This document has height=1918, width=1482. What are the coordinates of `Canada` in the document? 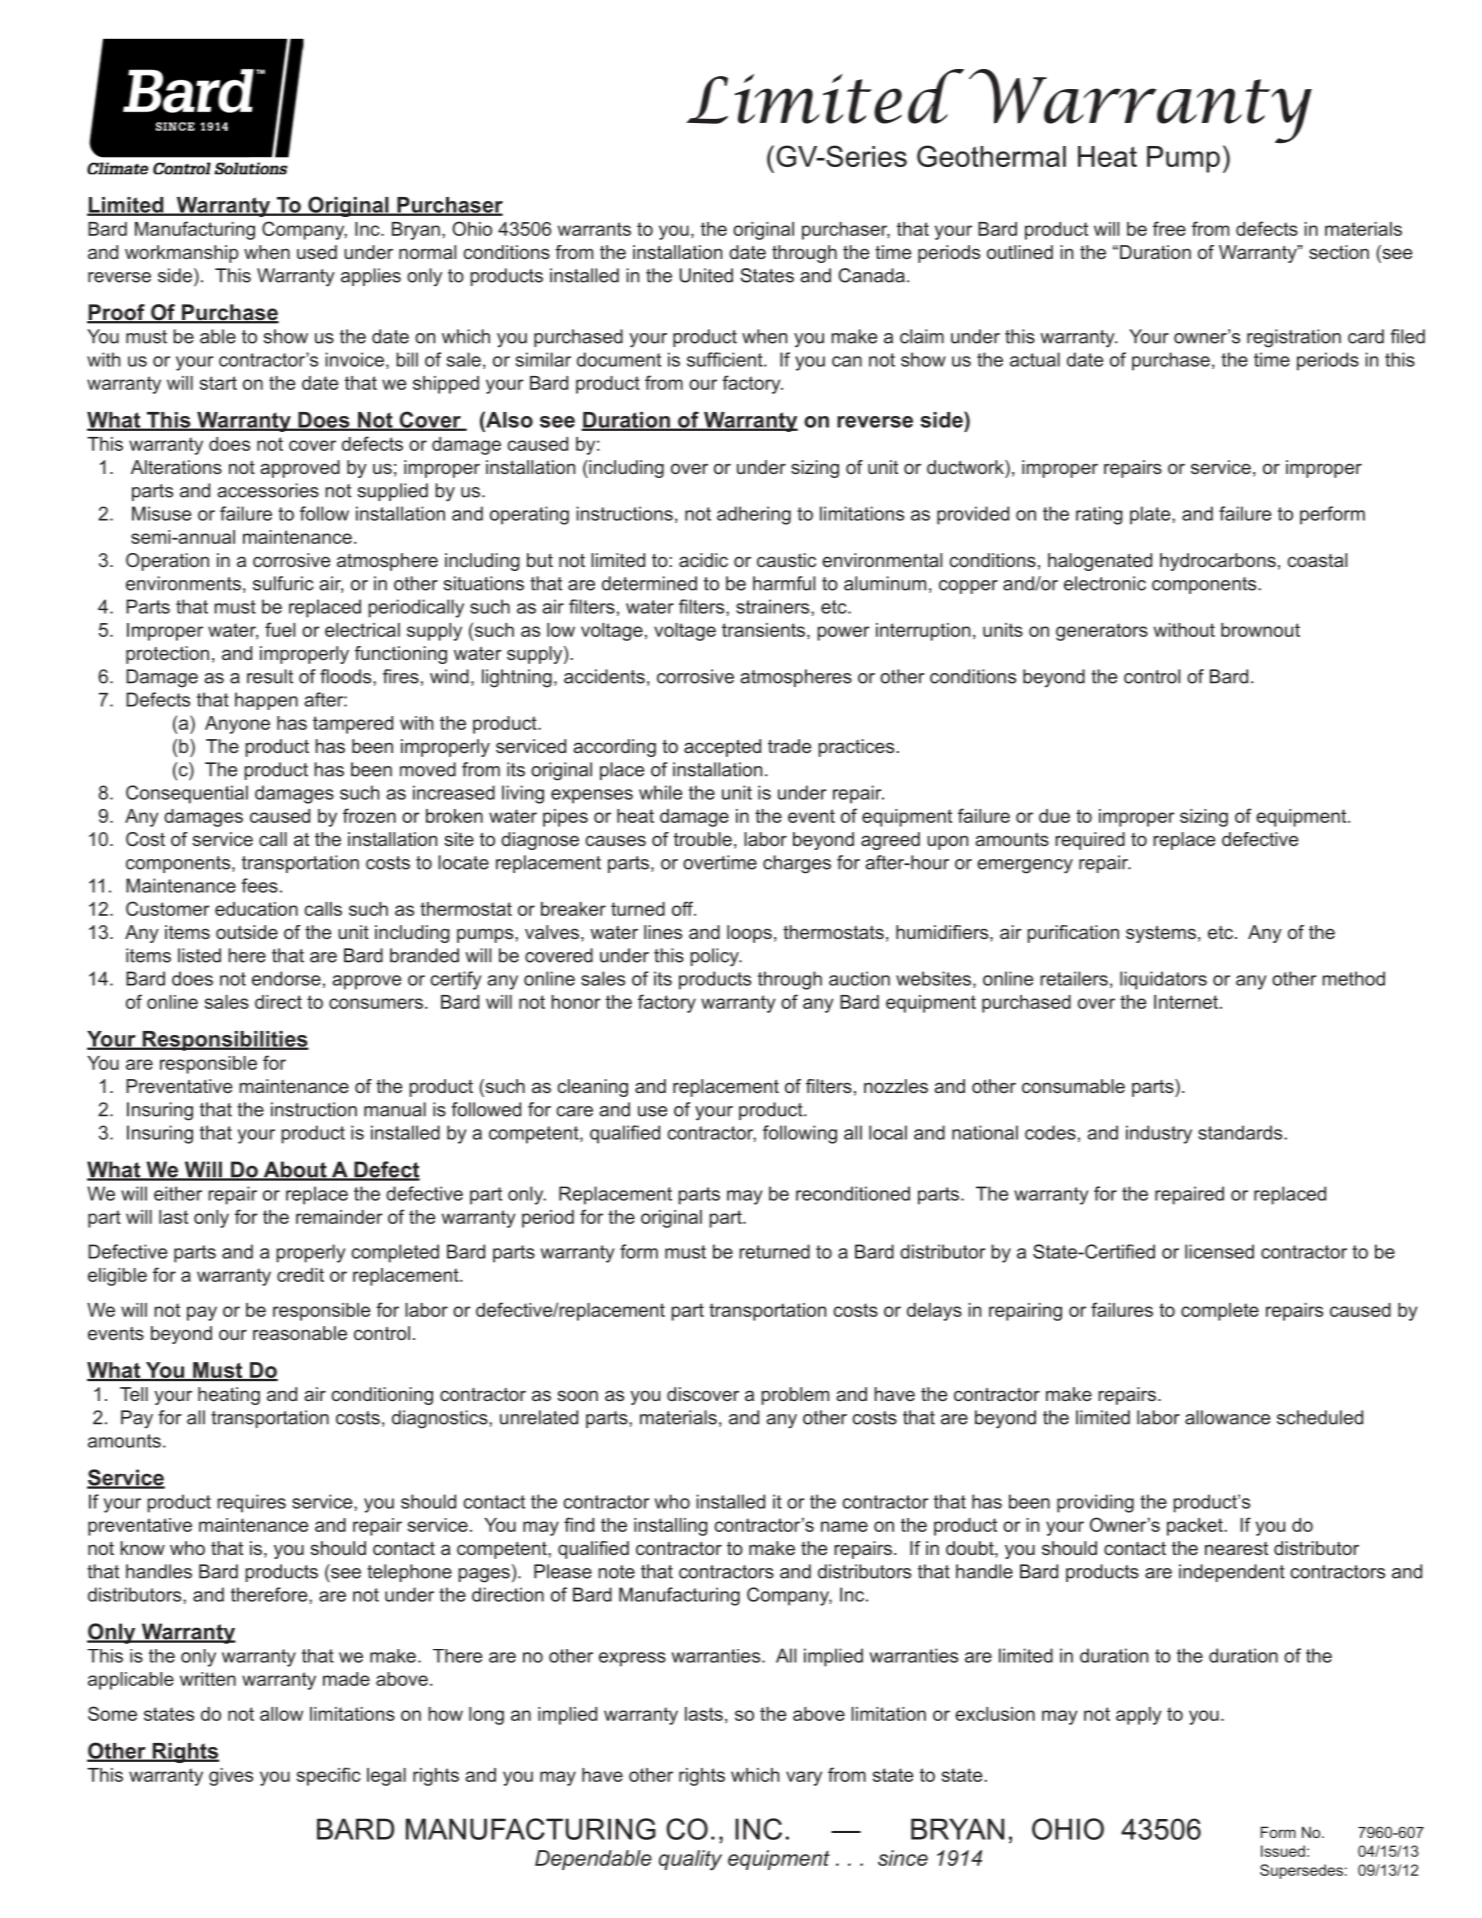 It's located at (871, 275).
